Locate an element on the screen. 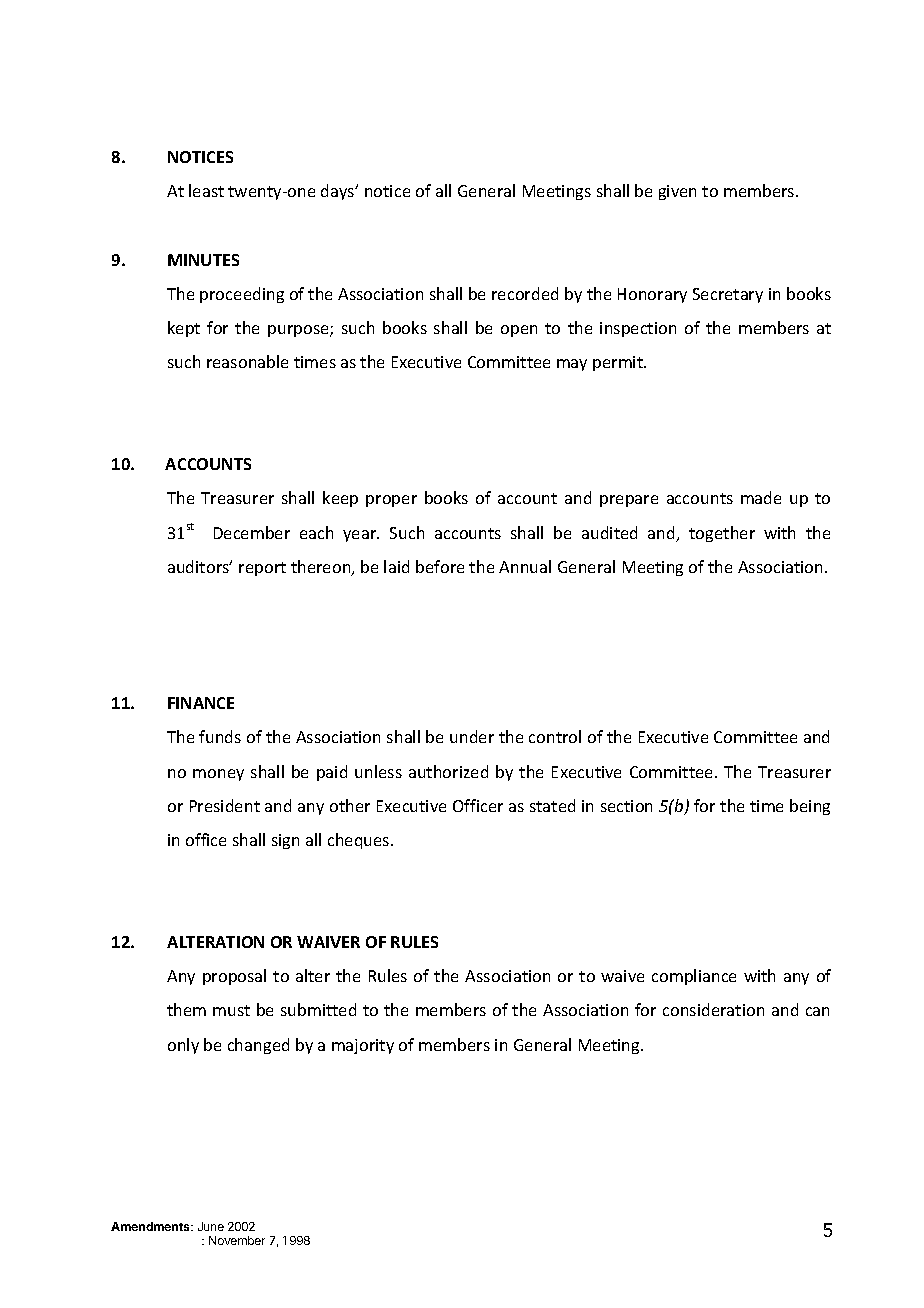 This screenshot has height=1308, width=924. made is located at coordinates (761, 497).
